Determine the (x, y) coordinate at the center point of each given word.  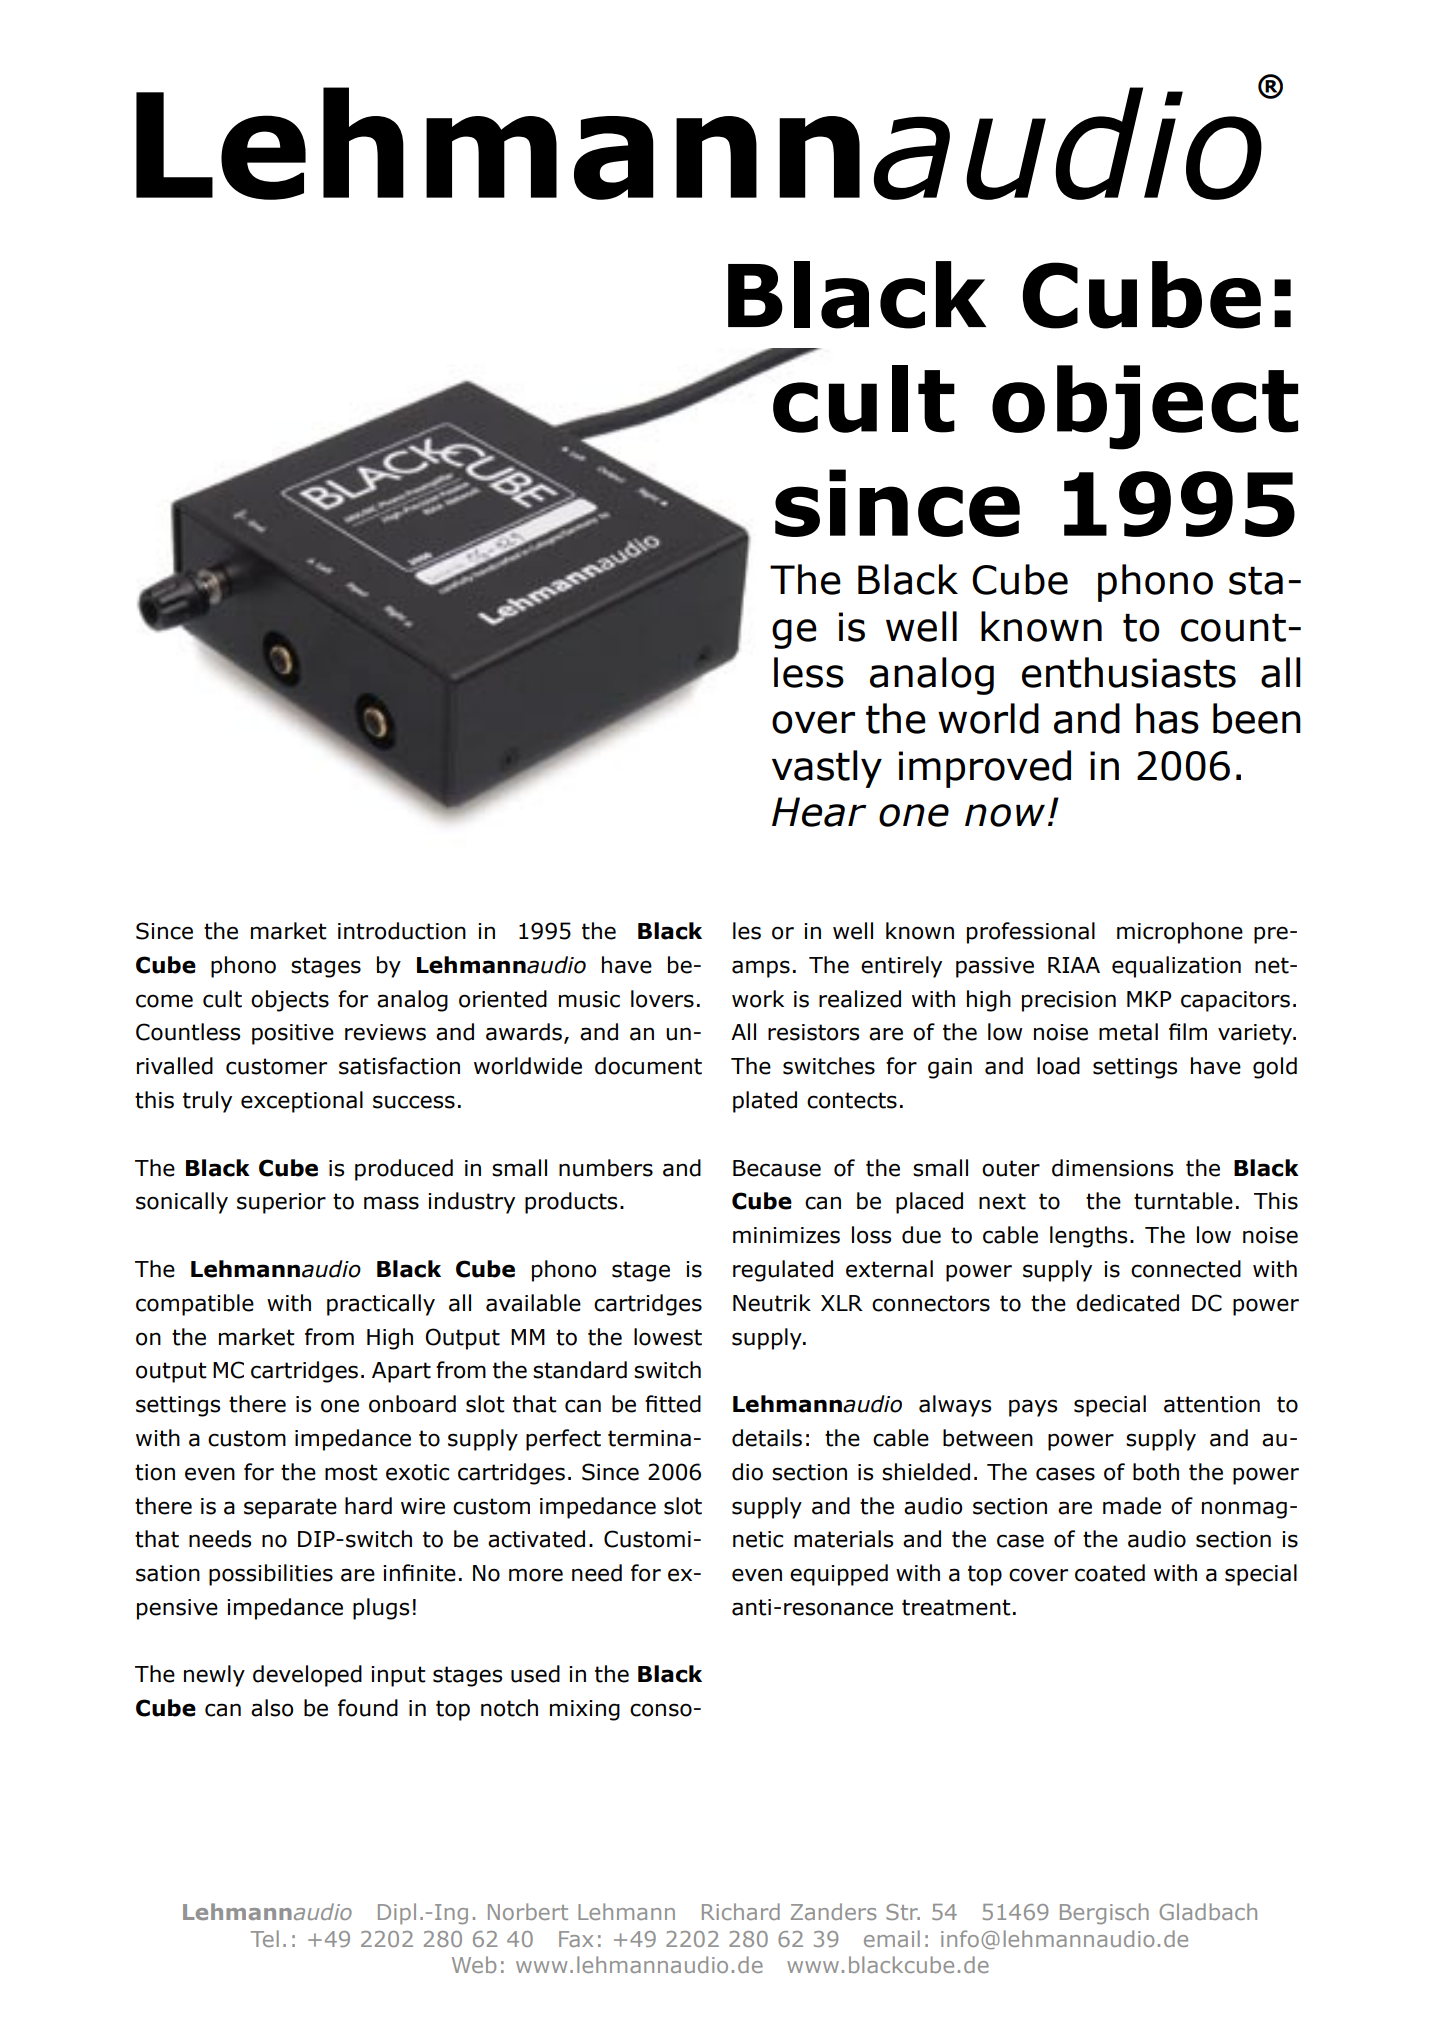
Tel (265, 1938)
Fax (576, 1939)
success (414, 1102)
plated (765, 1102)
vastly (827, 769)
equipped (839, 1575)
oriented (503, 999)
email (892, 1938)
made (1132, 1506)
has (1167, 718)
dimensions (1112, 1168)
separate (290, 1508)
